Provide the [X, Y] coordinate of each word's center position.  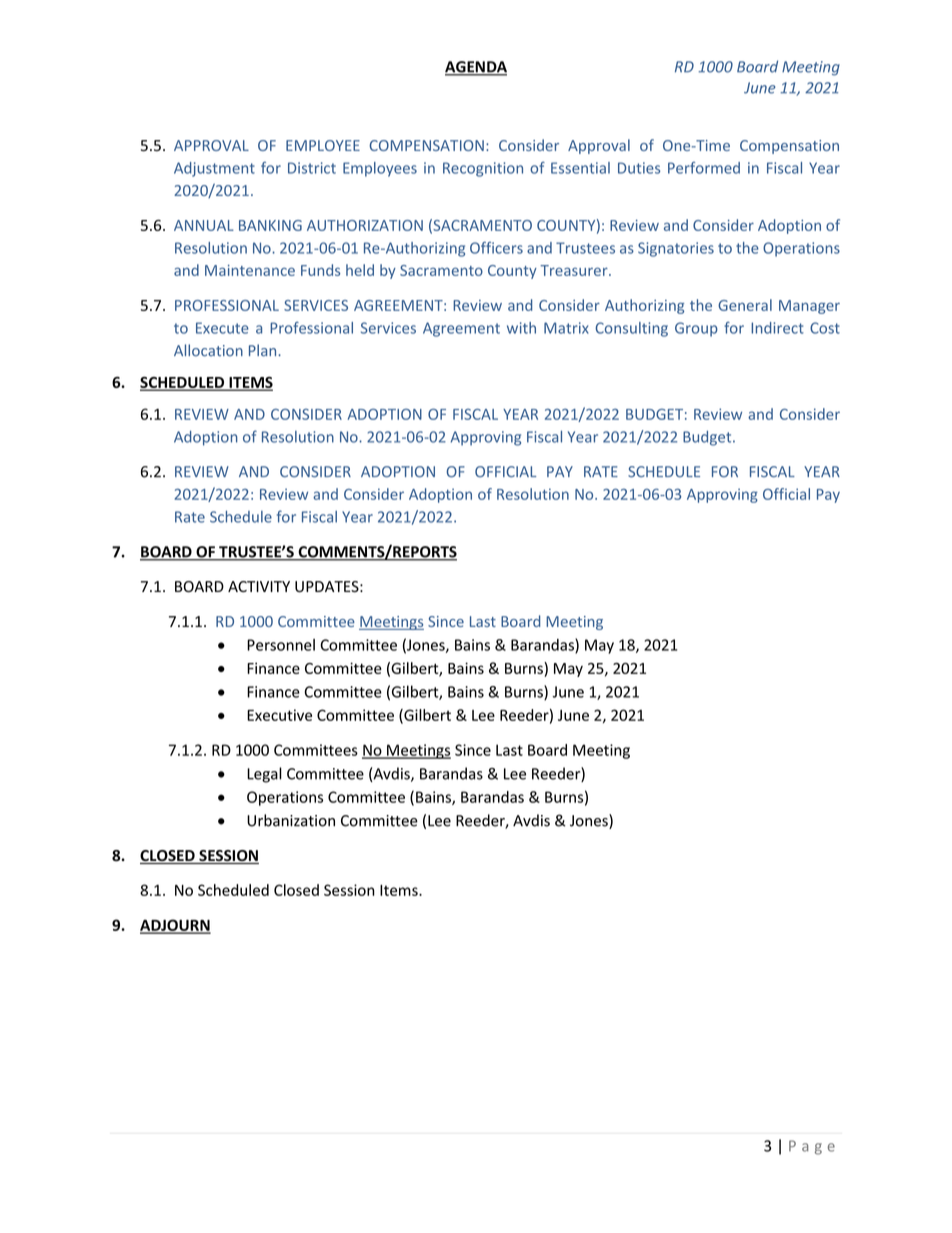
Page [812, 1147]
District [312, 168]
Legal [264, 775]
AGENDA [476, 68]
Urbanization [291, 820]
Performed [704, 168]
